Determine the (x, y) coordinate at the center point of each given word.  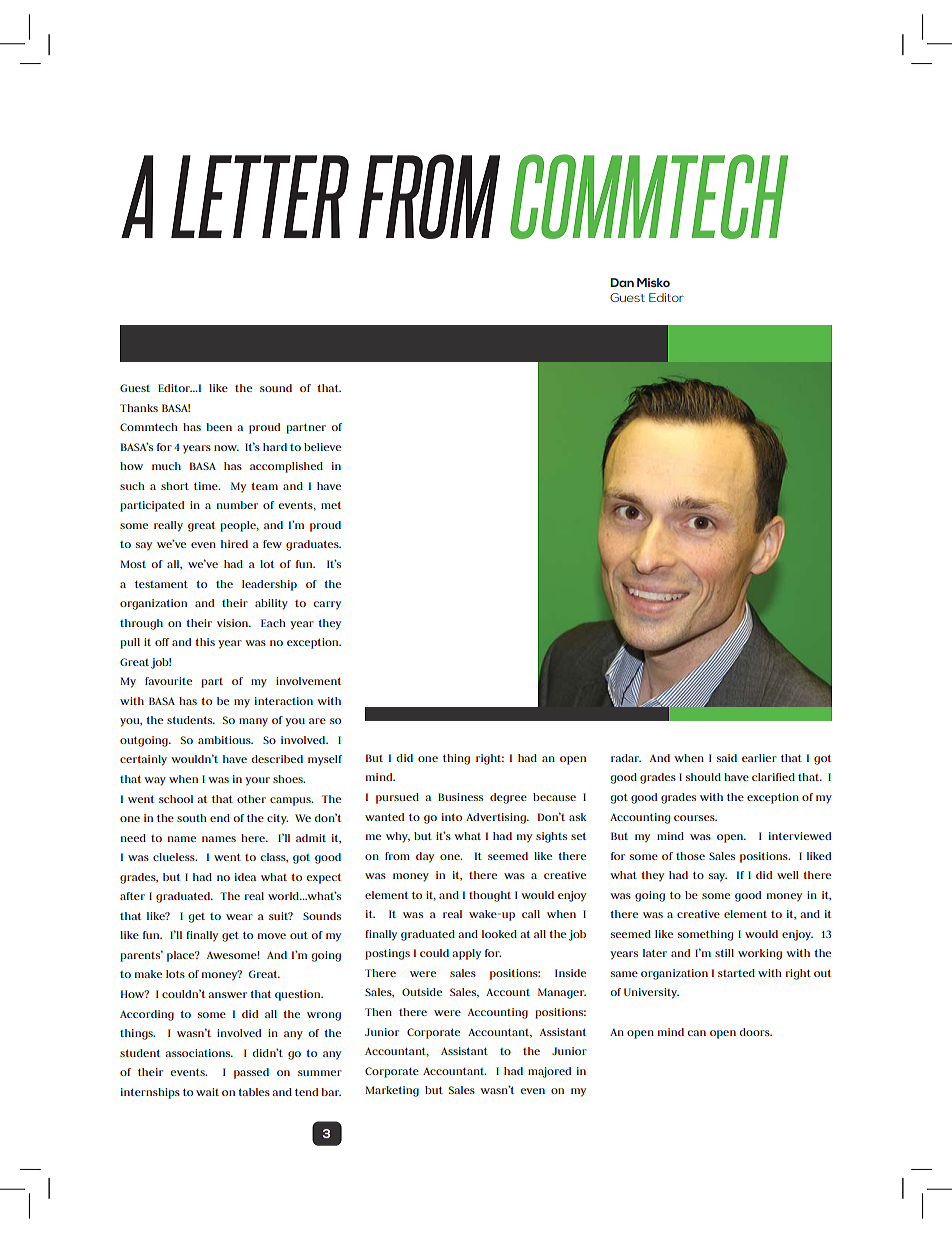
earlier (759, 758)
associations (199, 1053)
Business (460, 797)
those (690, 856)
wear (239, 917)
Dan (622, 282)
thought (490, 896)
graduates (313, 545)
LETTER (260, 196)
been (219, 427)
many (253, 722)
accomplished (286, 467)
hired (234, 544)
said (727, 758)
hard (275, 447)
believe (322, 447)
